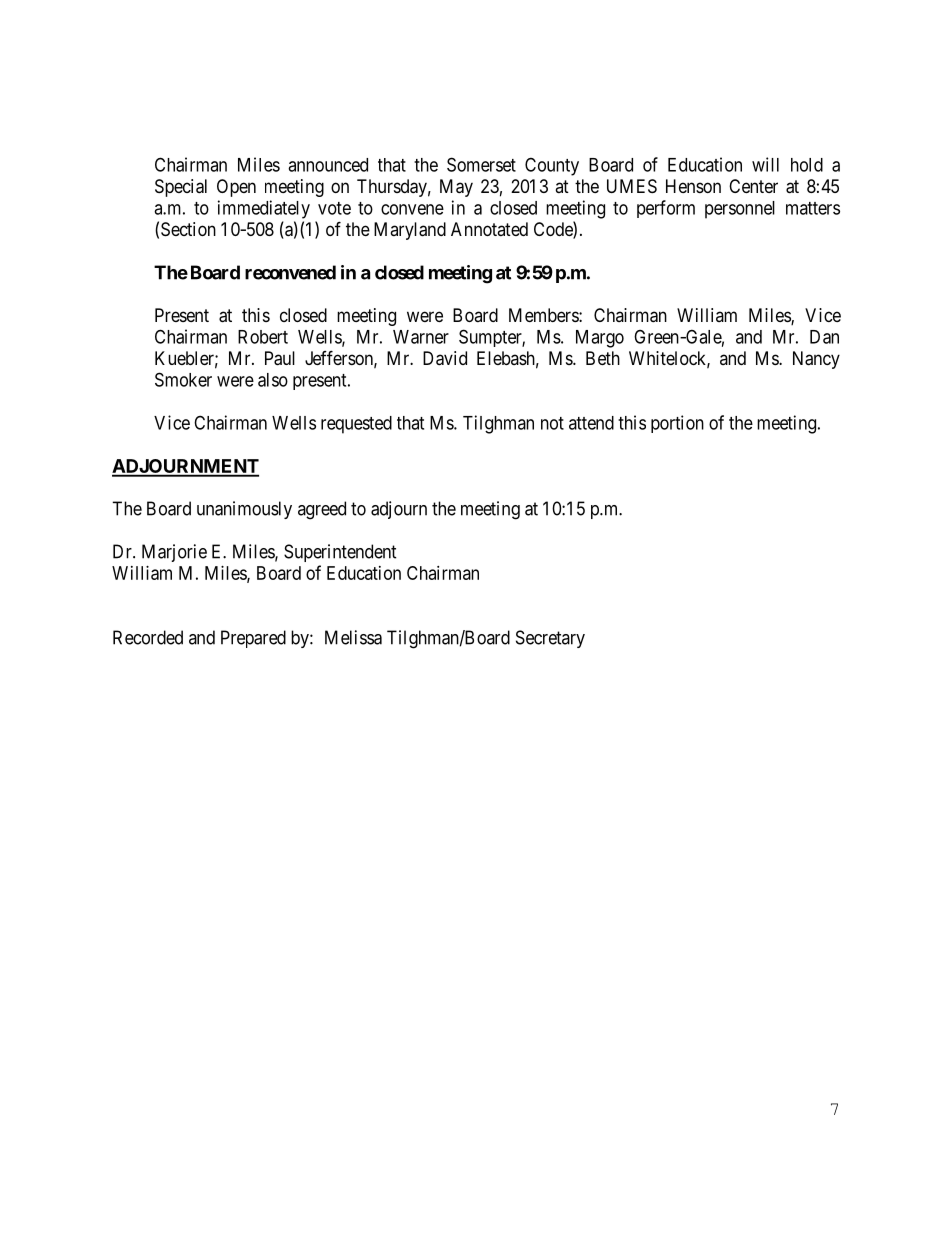 The height and width of the image is (1233, 952). Describe the element at coordinates (550, 639) in the image. I see `Secretary` at that location.
